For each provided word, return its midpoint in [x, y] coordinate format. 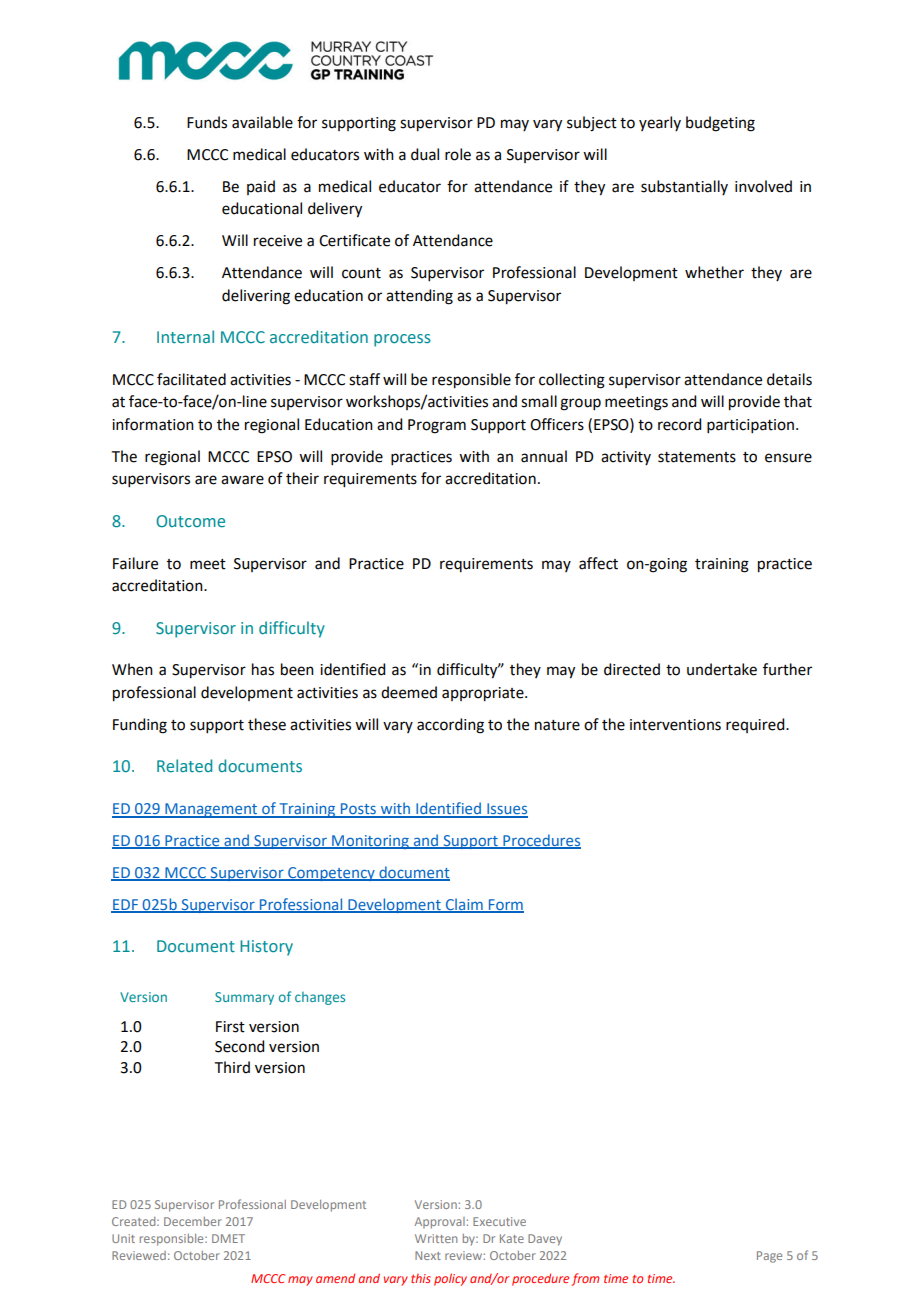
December [193, 1221]
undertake [722, 669]
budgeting [720, 124]
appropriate [484, 694]
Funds [207, 122]
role [458, 154]
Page [769, 1257]
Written [436, 1238]
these [267, 724]
